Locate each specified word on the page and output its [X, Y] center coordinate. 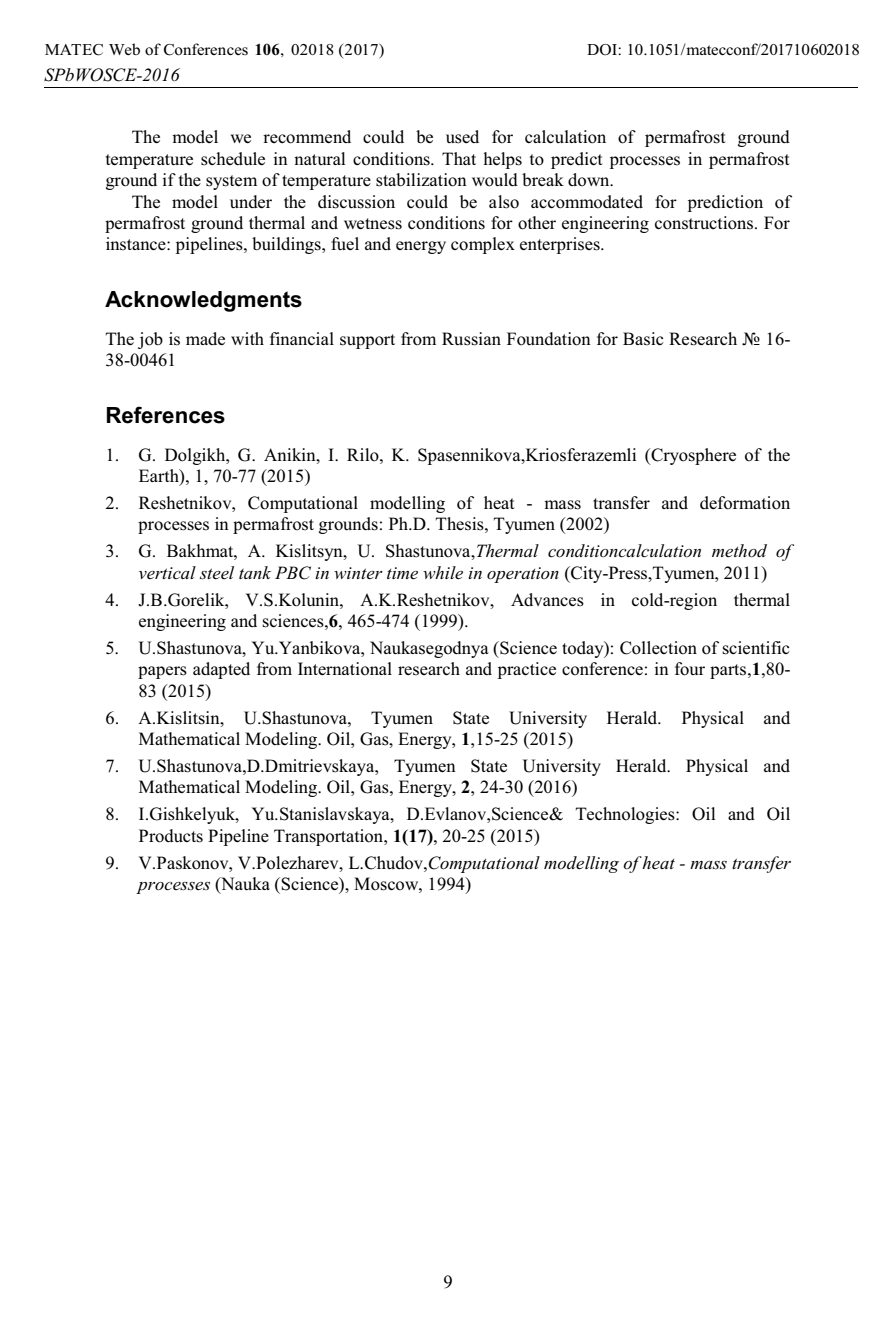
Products [171, 836]
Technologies [626, 815]
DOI [603, 50]
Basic [643, 339]
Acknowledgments [203, 301]
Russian [471, 339]
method [739, 550]
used [462, 137]
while [443, 572]
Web [124, 49]
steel [217, 572]
